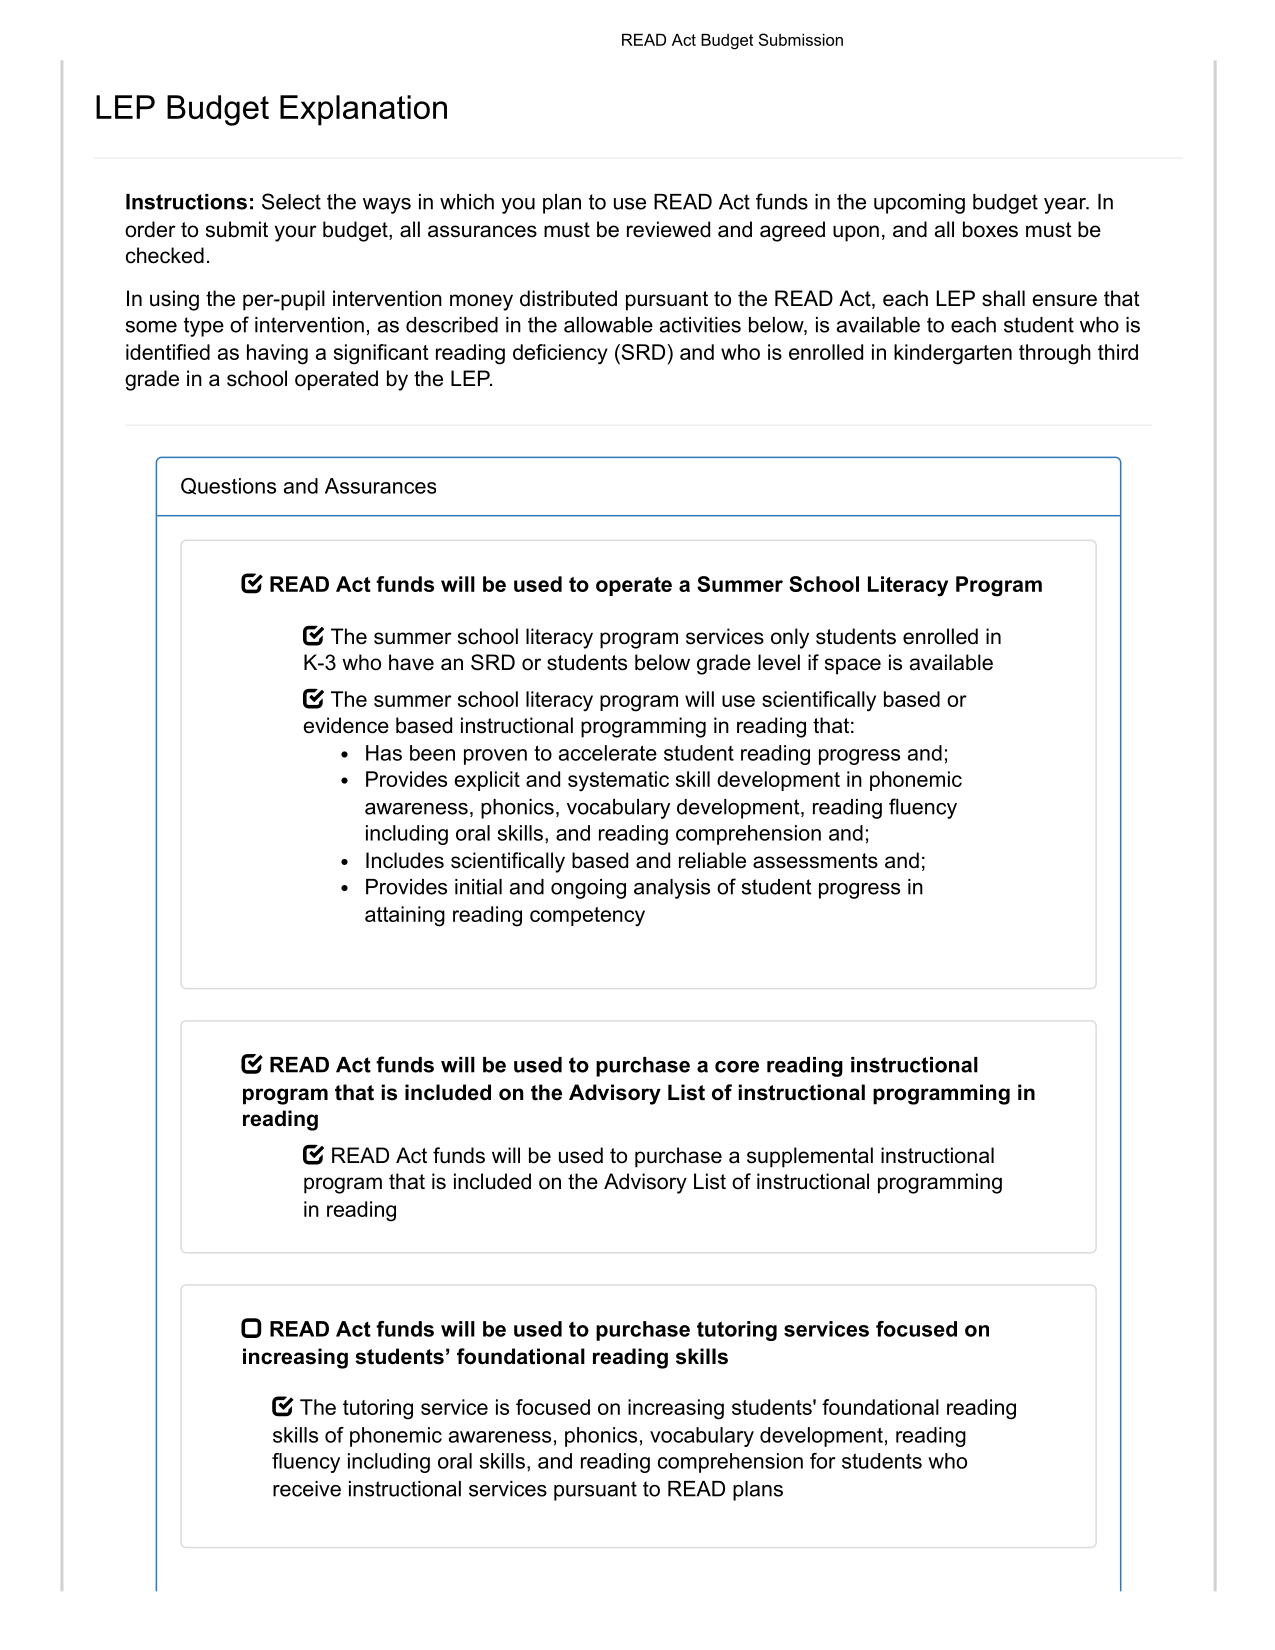 This screenshot has height=1650, width=1275. Describe the element at coordinates (801, 39) in the screenshot. I see `Submission` at that location.
